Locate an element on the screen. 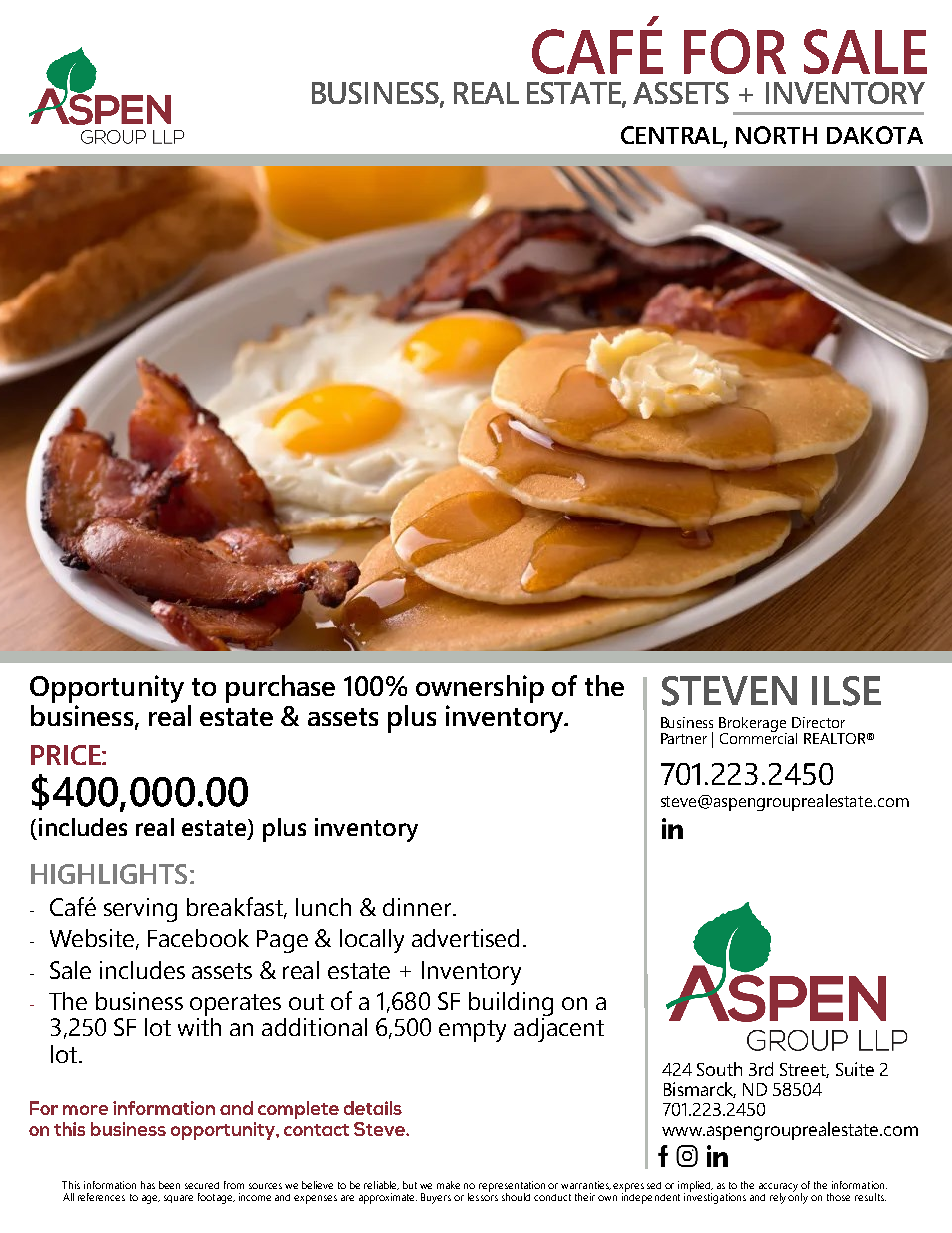 The image size is (952, 1233). Brokerage is located at coordinates (753, 725).
